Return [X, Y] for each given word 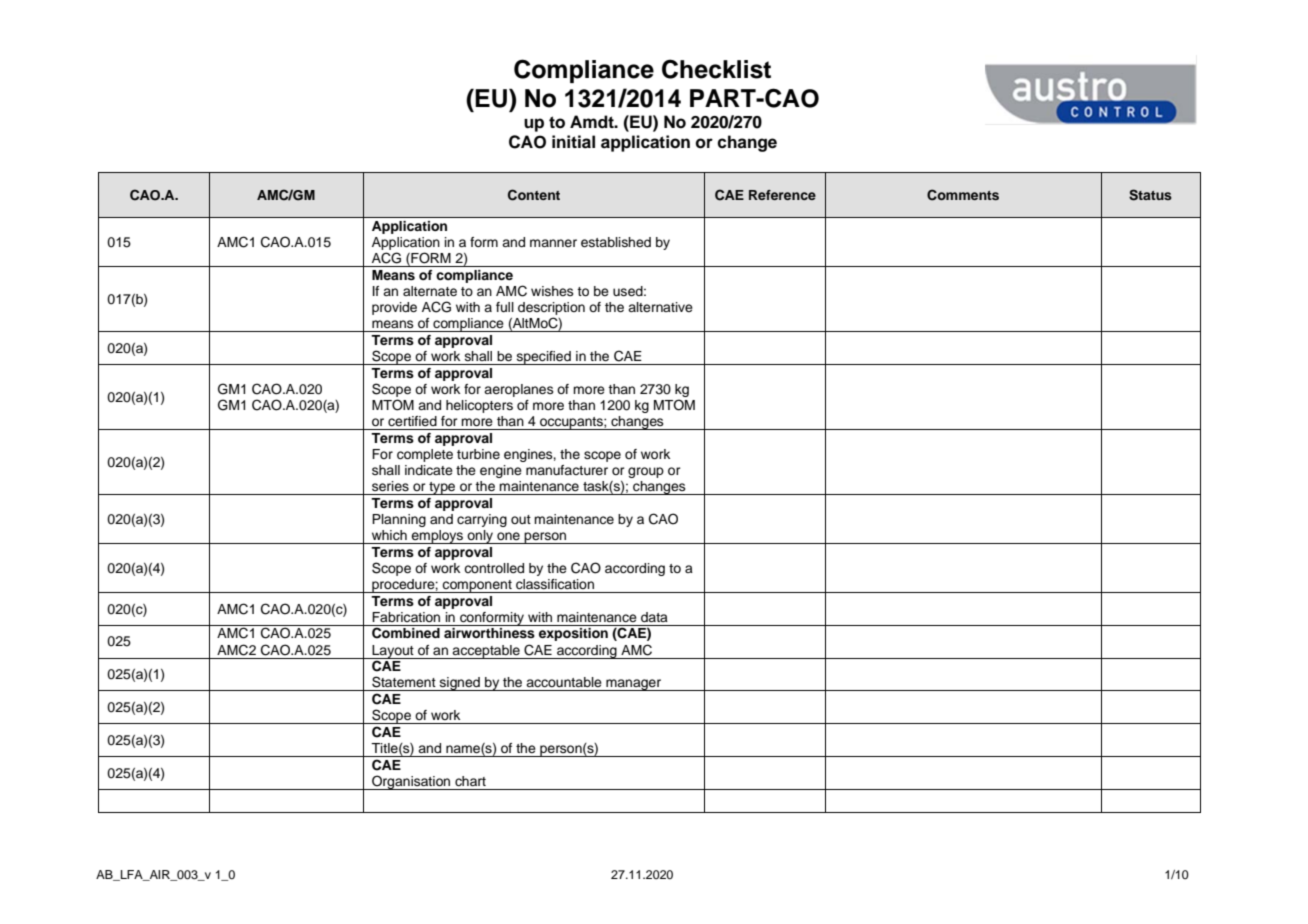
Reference [782, 195]
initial [573, 142]
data [654, 617]
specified [543, 358]
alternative [660, 307]
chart [470, 781]
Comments [963, 195]
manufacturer [567, 470]
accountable [564, 682]
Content [534, 195]
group [646, 472]
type [442, 488]
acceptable [486, 652]
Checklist [716, 69]
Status [1150, 195]
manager [634, 685]
